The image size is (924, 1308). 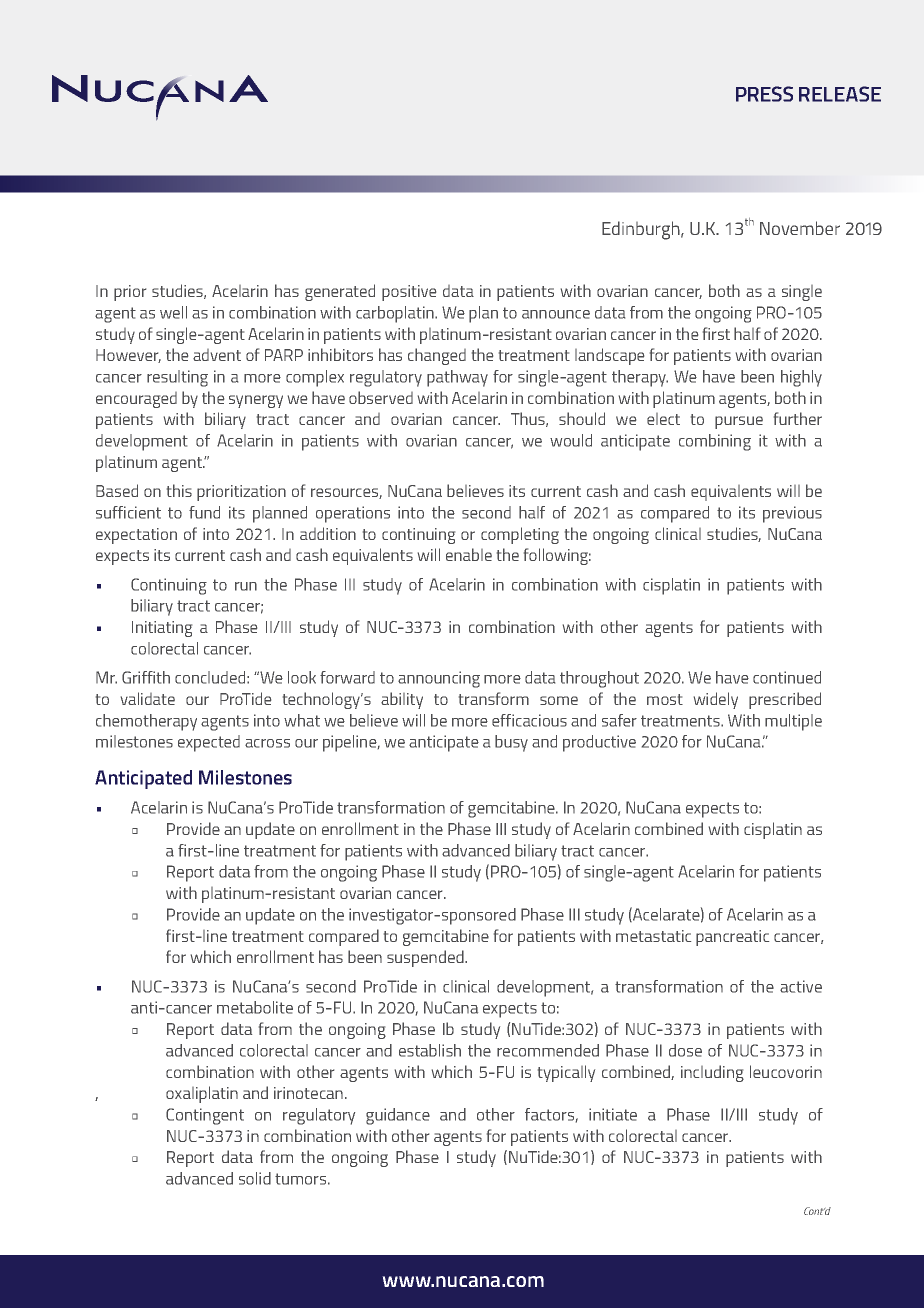 What do you see at coordinates (173, 312) in the page?
I see `well` at bounding box center [173, 312].
